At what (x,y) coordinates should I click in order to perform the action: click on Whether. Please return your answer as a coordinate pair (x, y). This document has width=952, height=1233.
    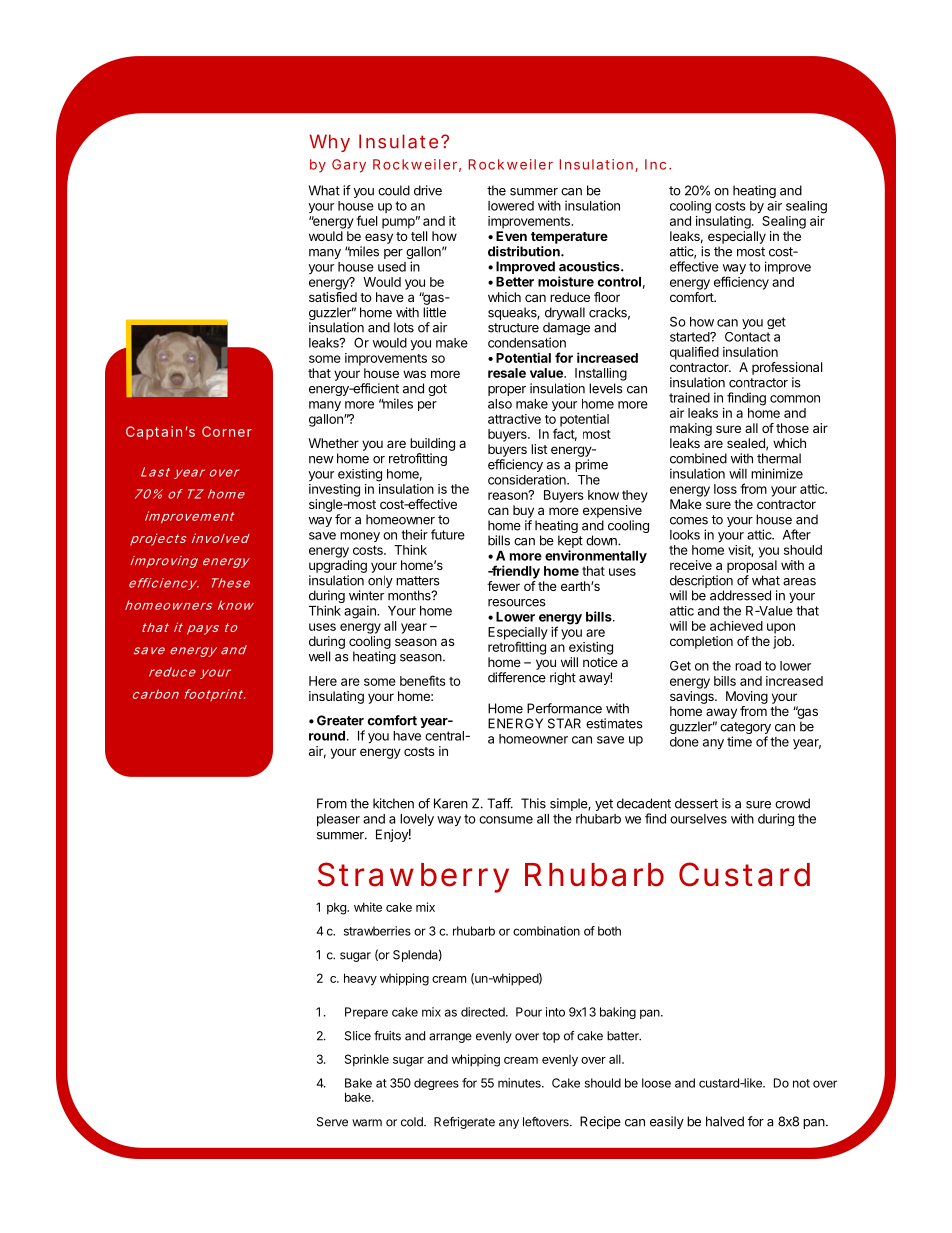
    Looking at the image, I should click on (333, 443).
